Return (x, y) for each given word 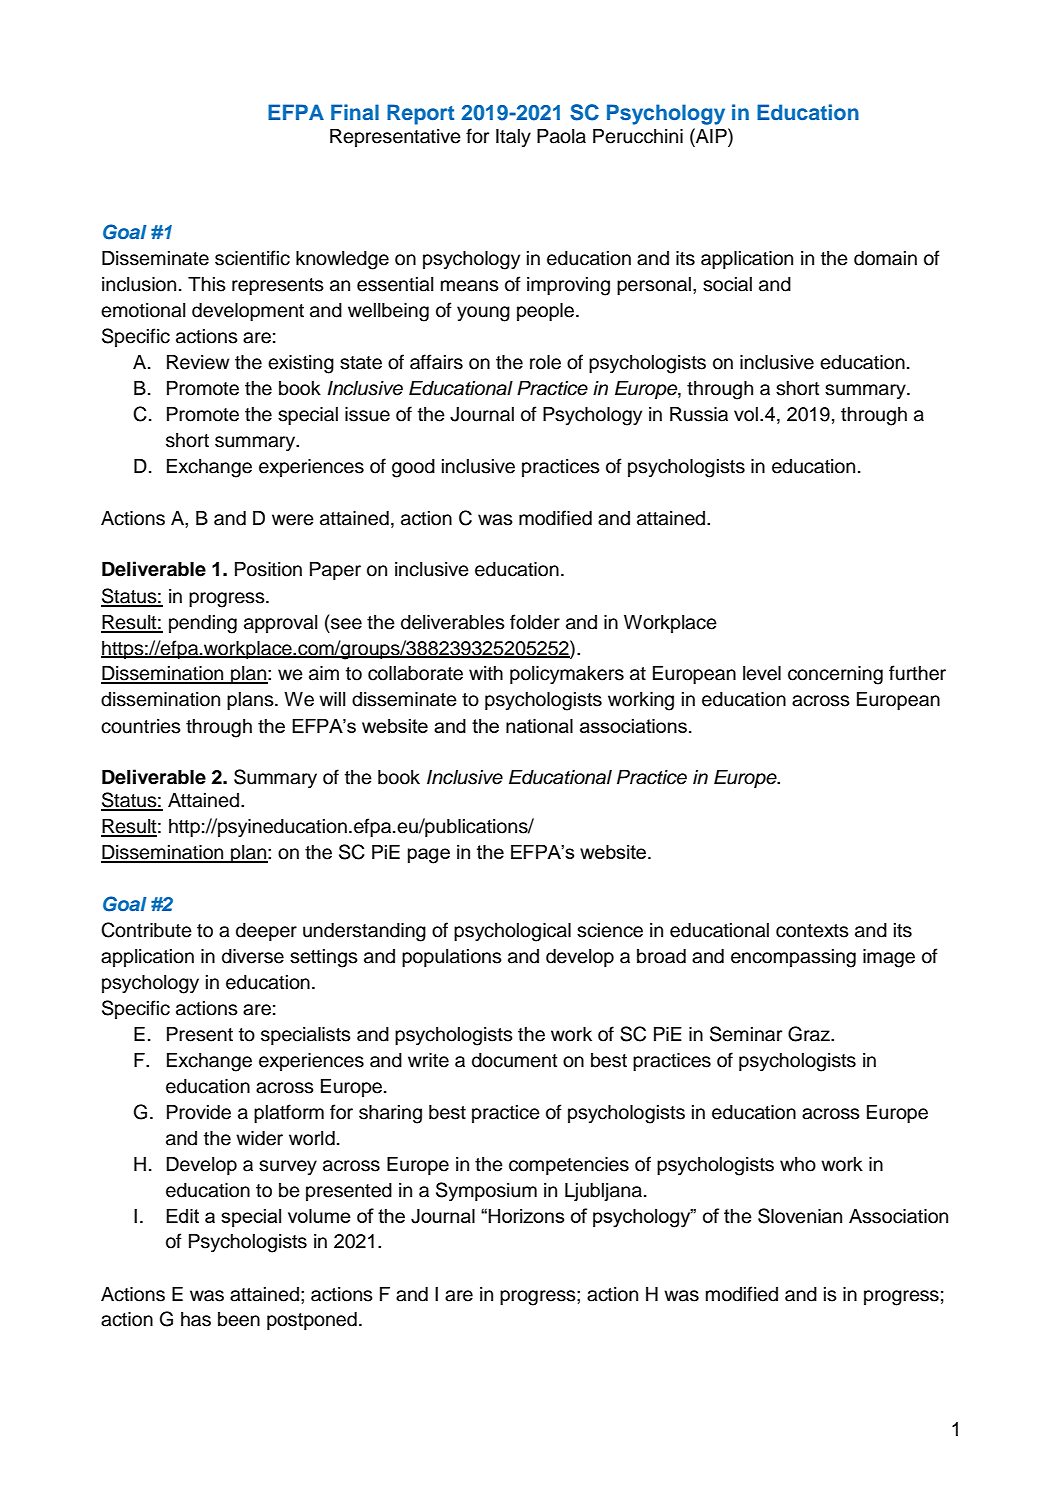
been (239, 1319)
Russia (699, 414)
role (545, 362)
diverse (253, 956)
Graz (810, 1034)
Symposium (486, 1191)
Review (198, 362)
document (514, 1060)
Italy (513, 138)
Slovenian (800, 1216)
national (539, 725)
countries (141, 726)
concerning (835, 675)
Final (355, 112)
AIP (711, 135)
